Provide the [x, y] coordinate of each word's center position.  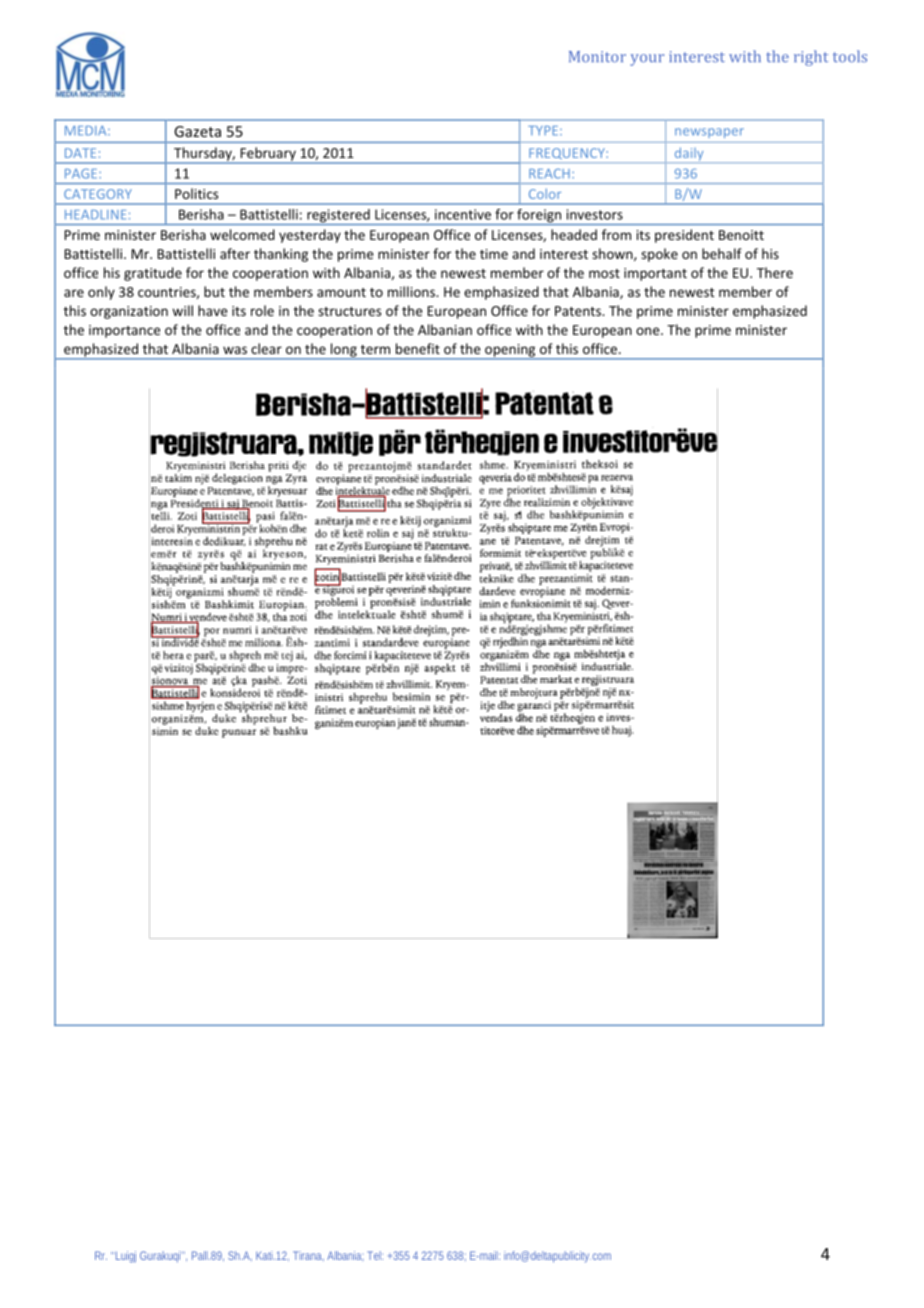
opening [510, 351]
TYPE [543, 131]
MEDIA [87, 131]
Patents [579, 311]
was [235, 350]
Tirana [308, 1256]
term [375, 349]
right [811, 58]
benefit [418, 348]
